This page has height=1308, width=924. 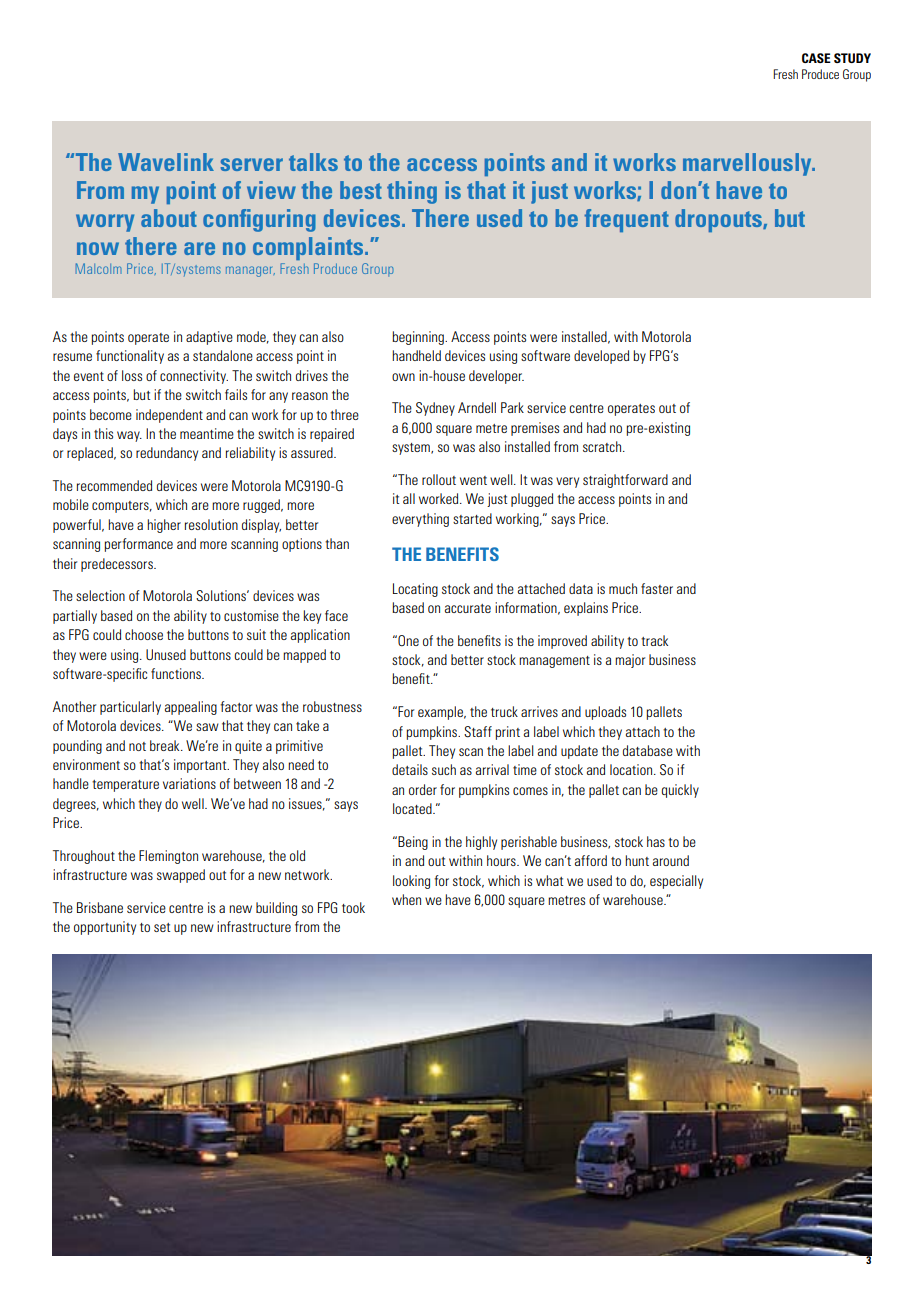 I want to click on CASE, so click(x=816, y=58).
